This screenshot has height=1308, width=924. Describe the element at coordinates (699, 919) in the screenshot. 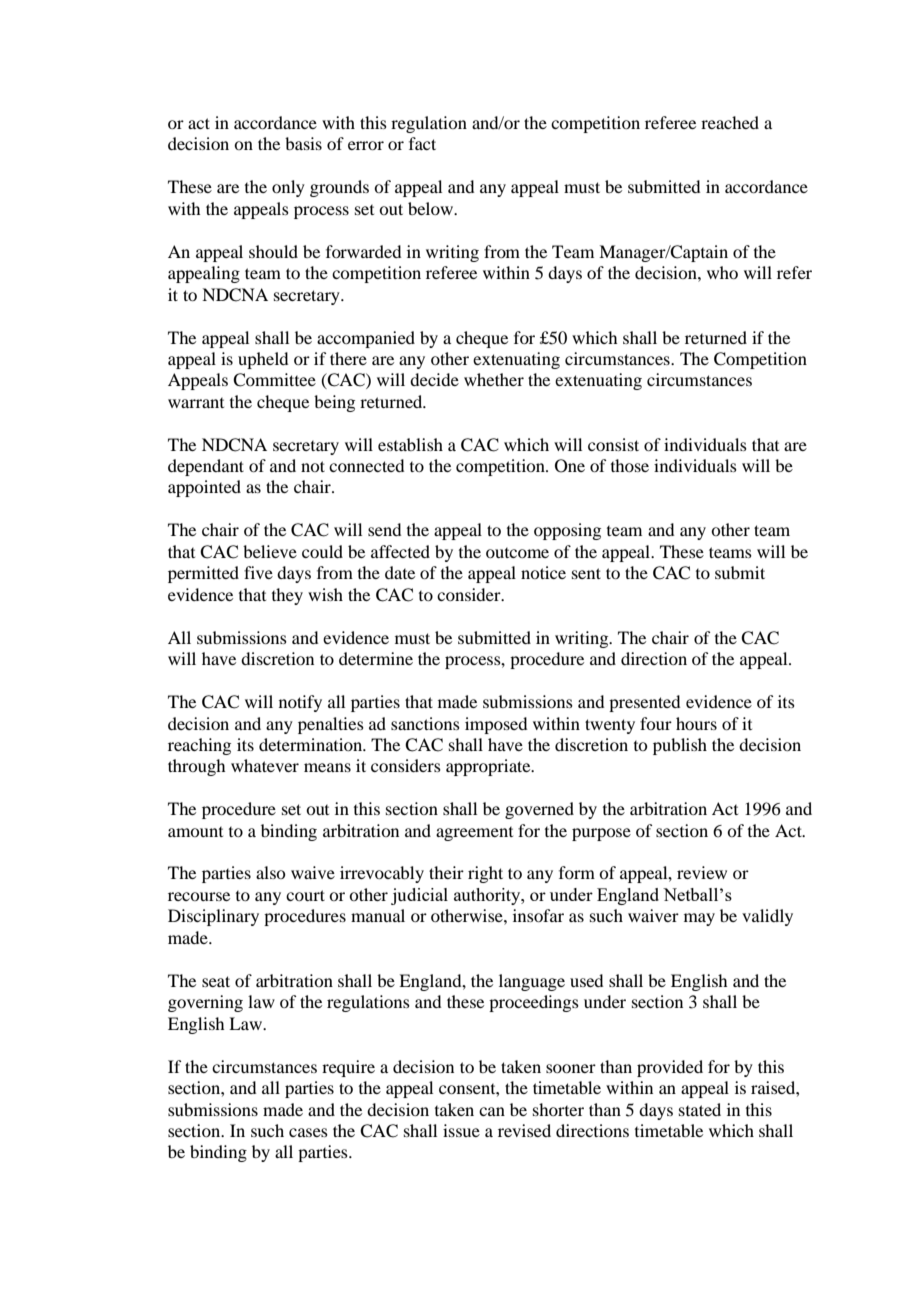

I see `may` at that location.
